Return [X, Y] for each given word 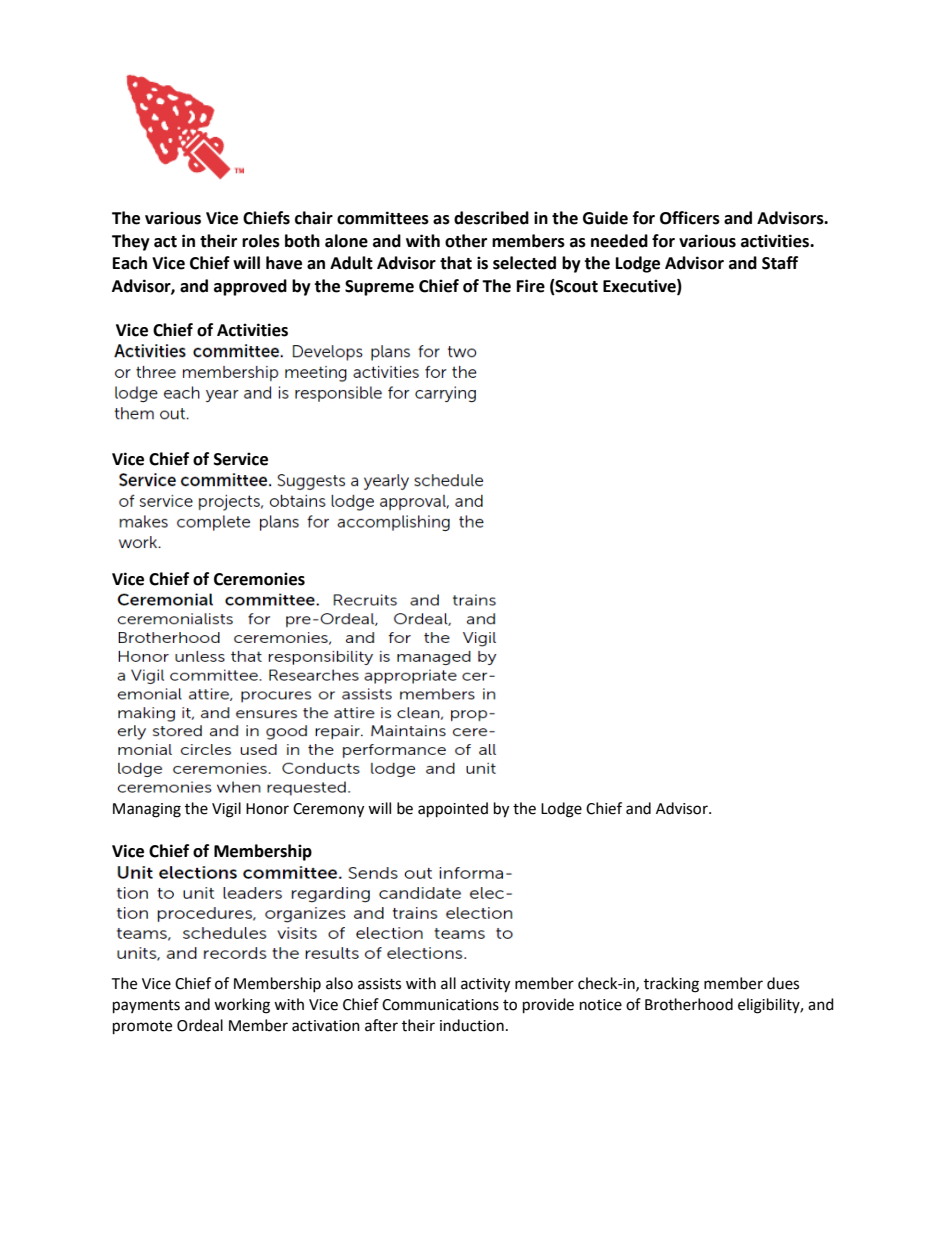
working [242, 1006]
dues [783, 983]
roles [261, 241]
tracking [671, 985]
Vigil [226, 810]
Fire [531, 286]
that [456, 263]
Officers [690, 218]
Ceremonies [259, 579]
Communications [440, 1005]
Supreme [379, 288]
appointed [453, 810]
